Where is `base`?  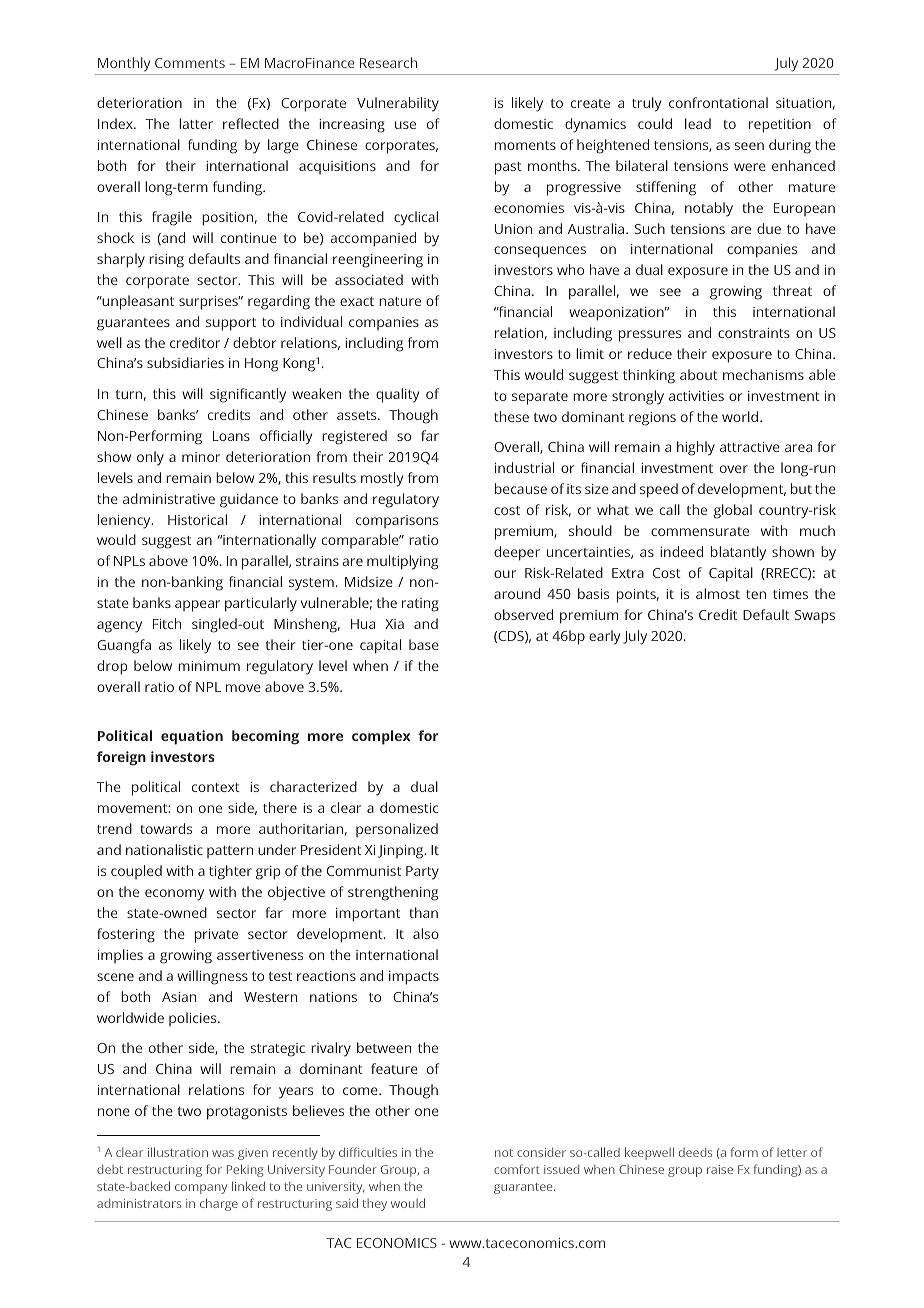
base is located at coordinates (424, 644).
